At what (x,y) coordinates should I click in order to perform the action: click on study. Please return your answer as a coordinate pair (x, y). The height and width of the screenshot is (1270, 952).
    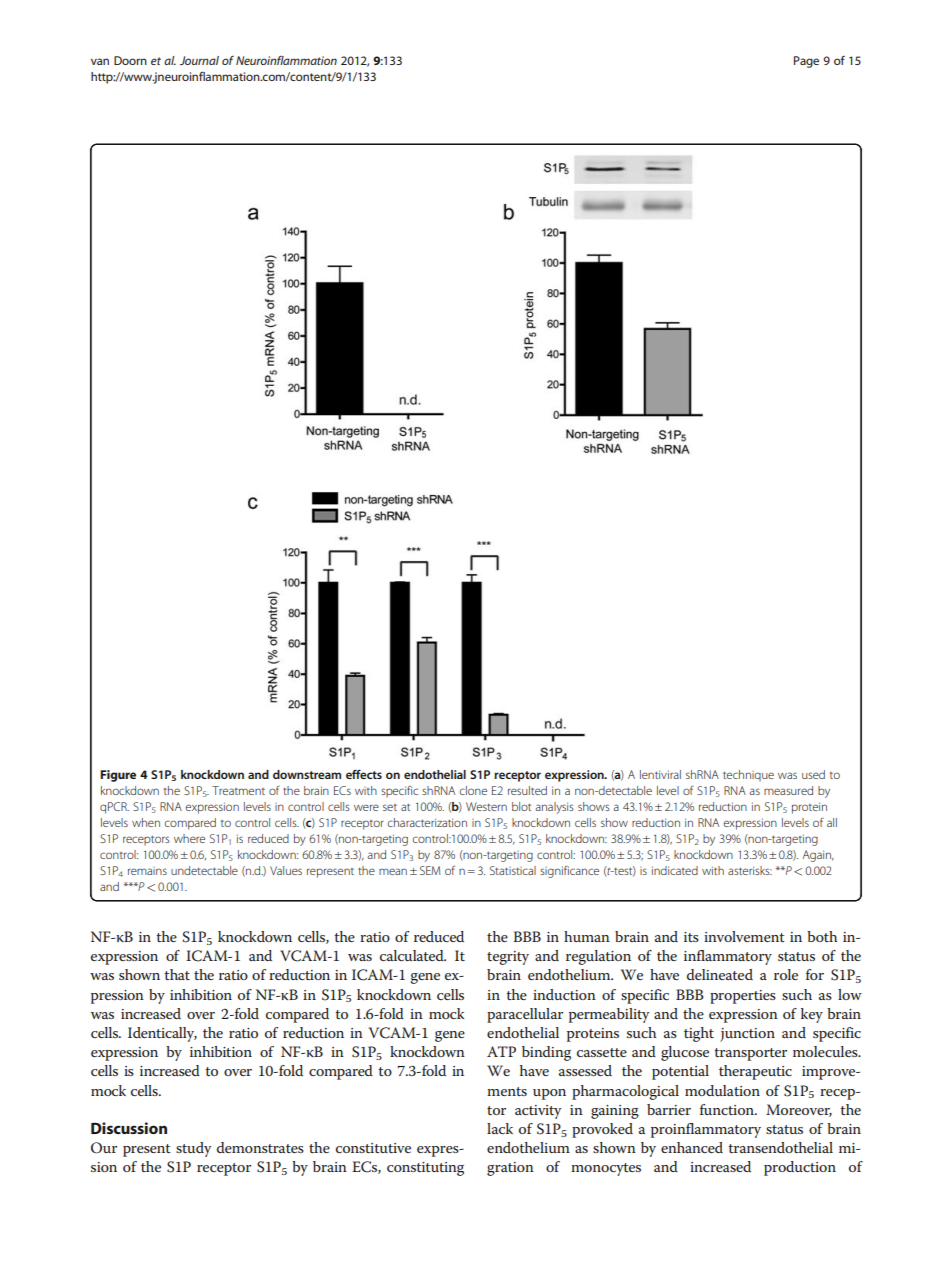
    Looking at the image, I should click on (193, 1149).
